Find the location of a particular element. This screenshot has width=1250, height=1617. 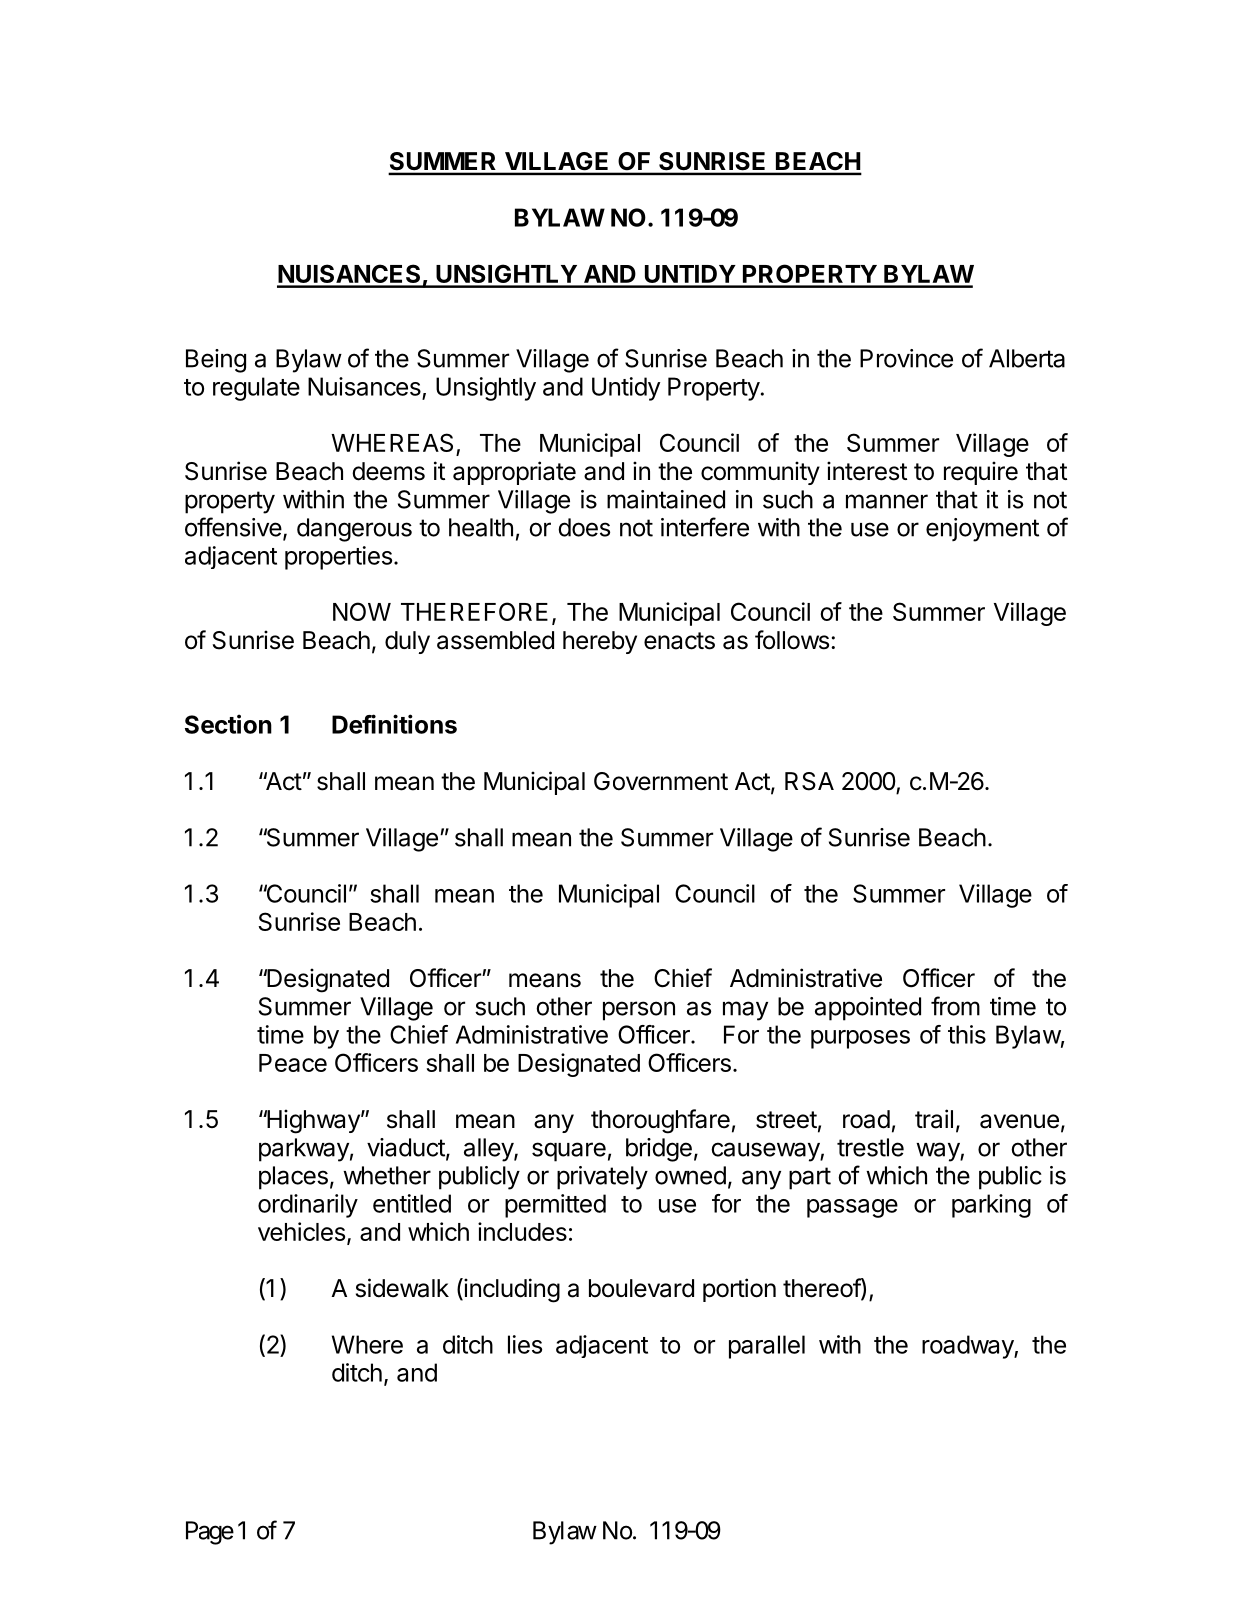

Peace is located at coordinates (293, 1063).
